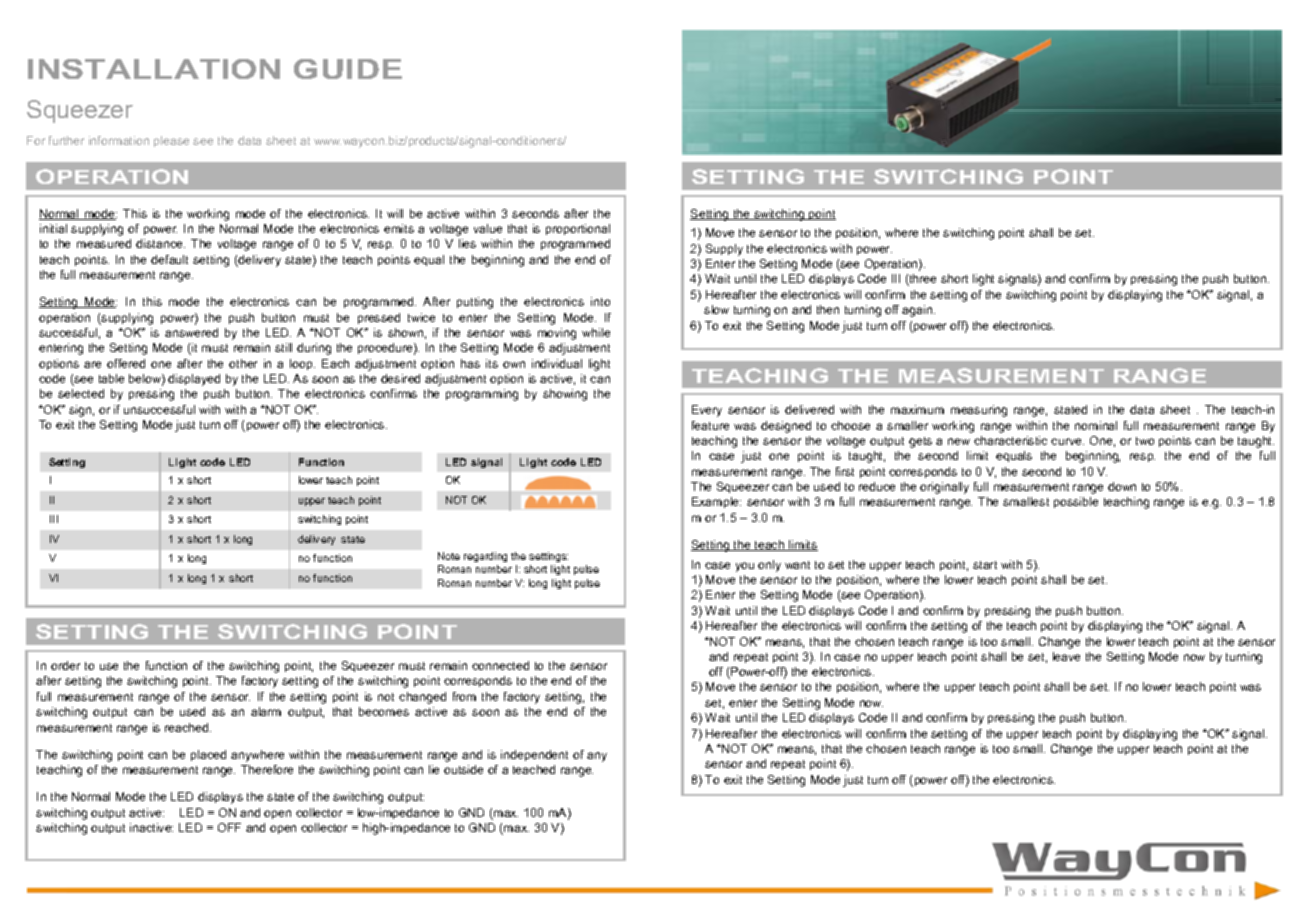 This screenshot has width=1308, height=924. I want to click on measuring, so click(979, 411).
